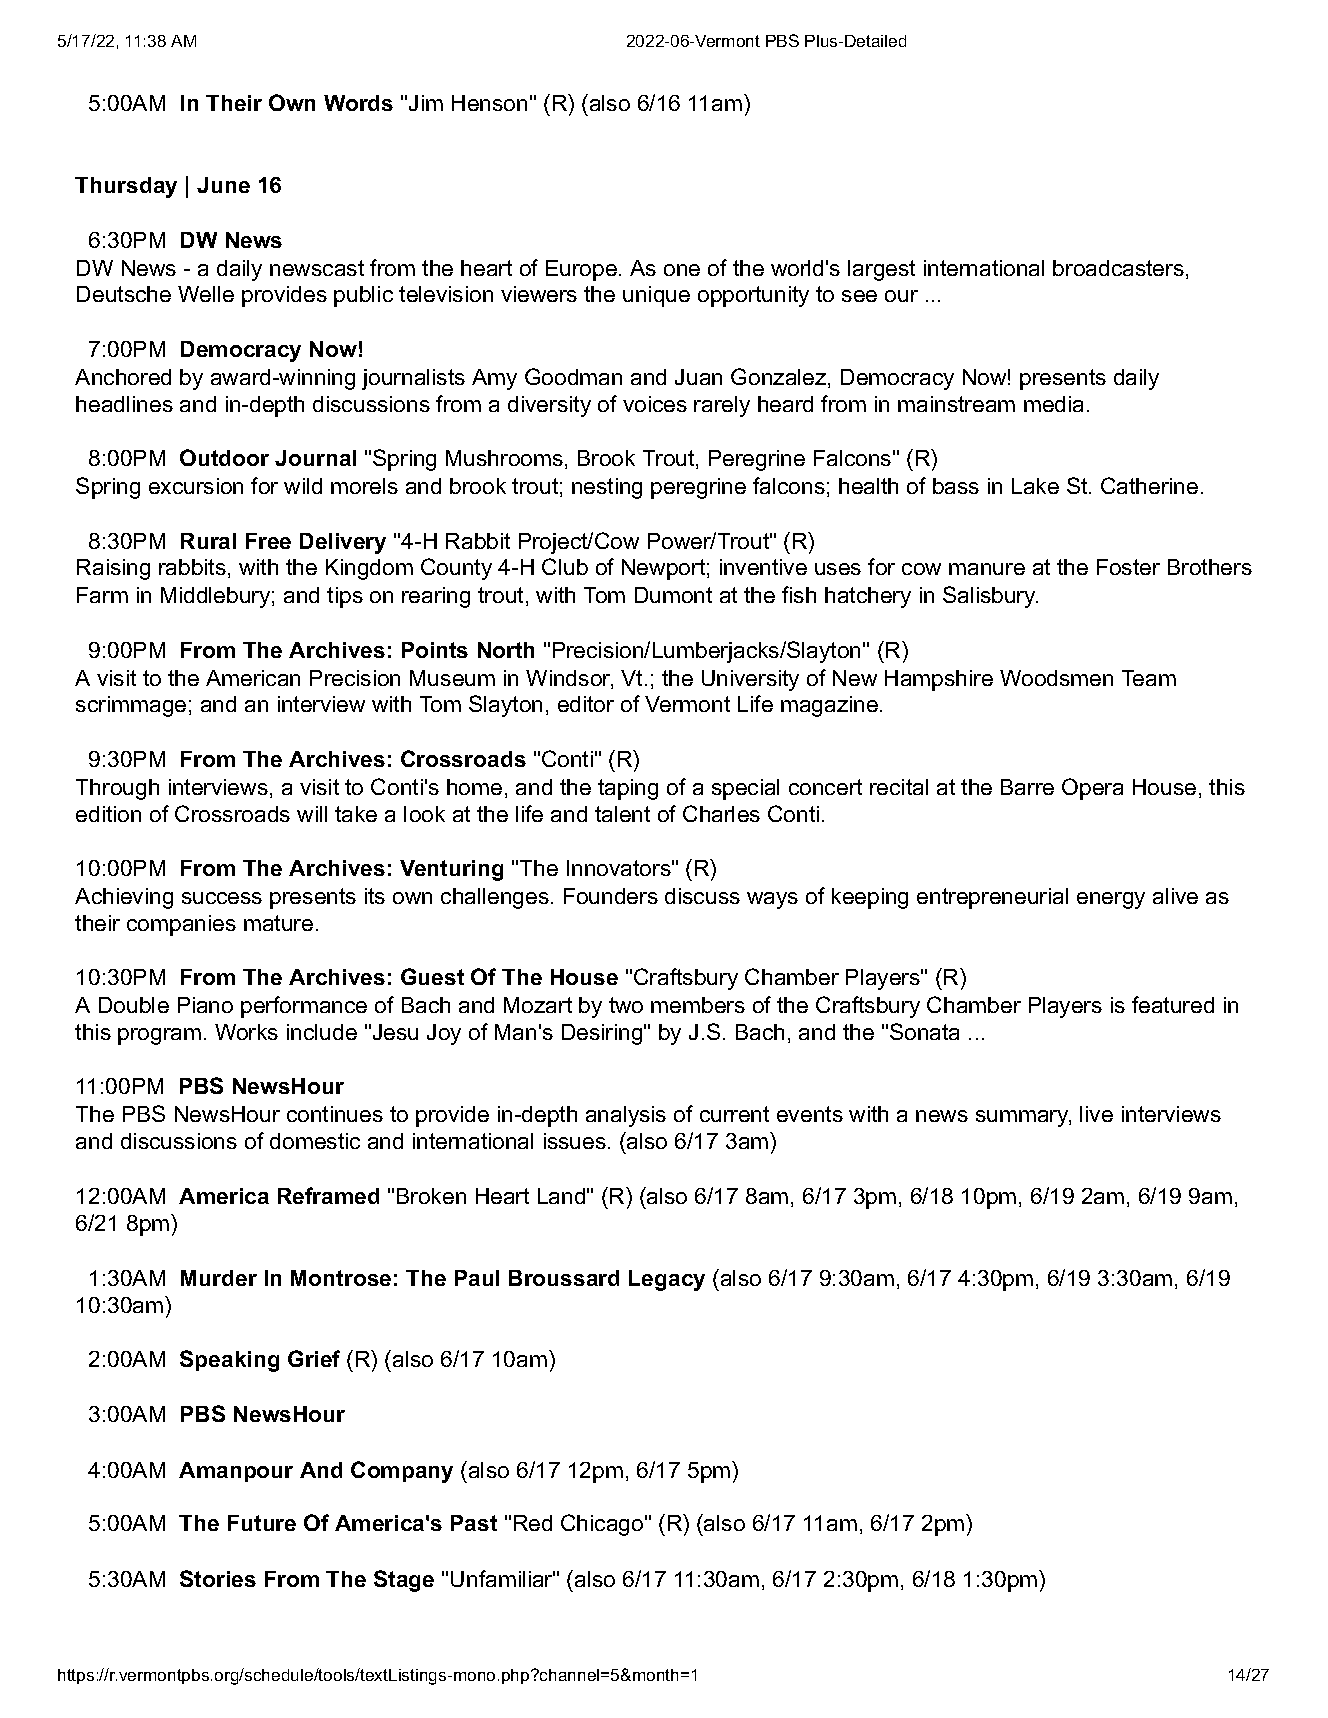 Image resolution: width=1328 pixels, height=1718 pixels. Describe the element at coordinates (1023, 1118) in the screenshot. I see `summary` at that location.
